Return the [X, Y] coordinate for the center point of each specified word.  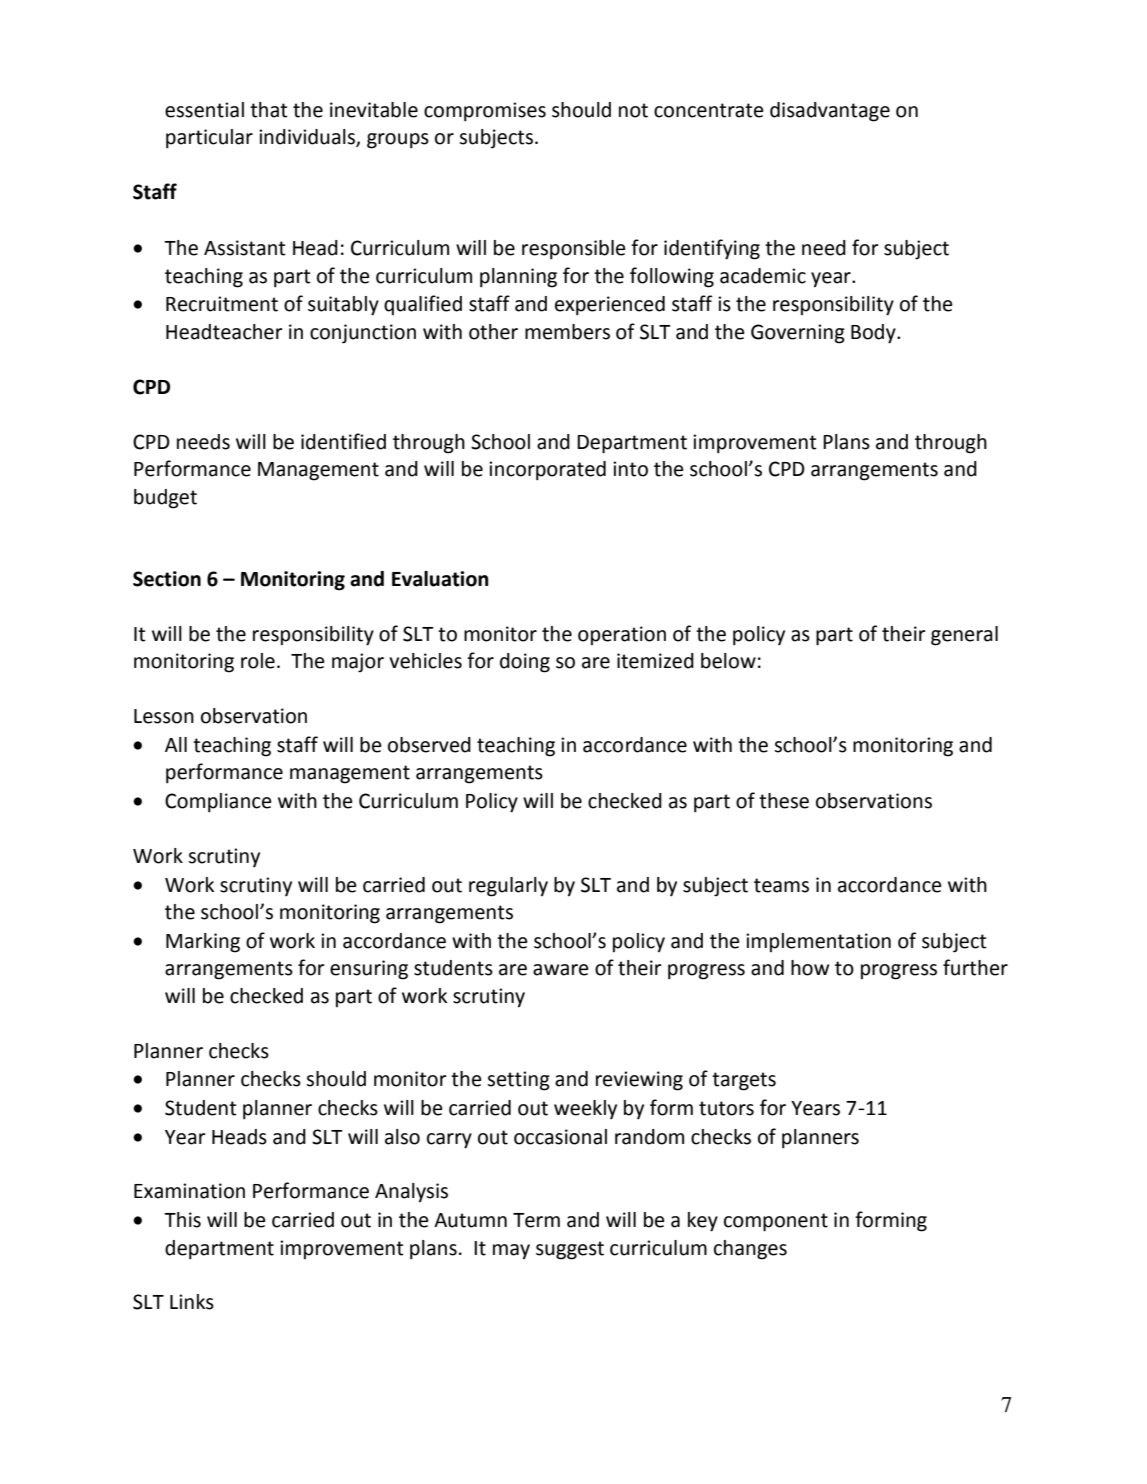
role [258, 661]
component [776, 1222]
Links [192, 1302]
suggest [570, 1250]
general [964, 636]
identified [343, 441]
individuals [308, 138]
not [633, 110]
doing [525, 663]
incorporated [547, 471]
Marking [203, 943]
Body [874, 334]
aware [561, 970]
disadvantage [830, 112]
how [810, 968]
